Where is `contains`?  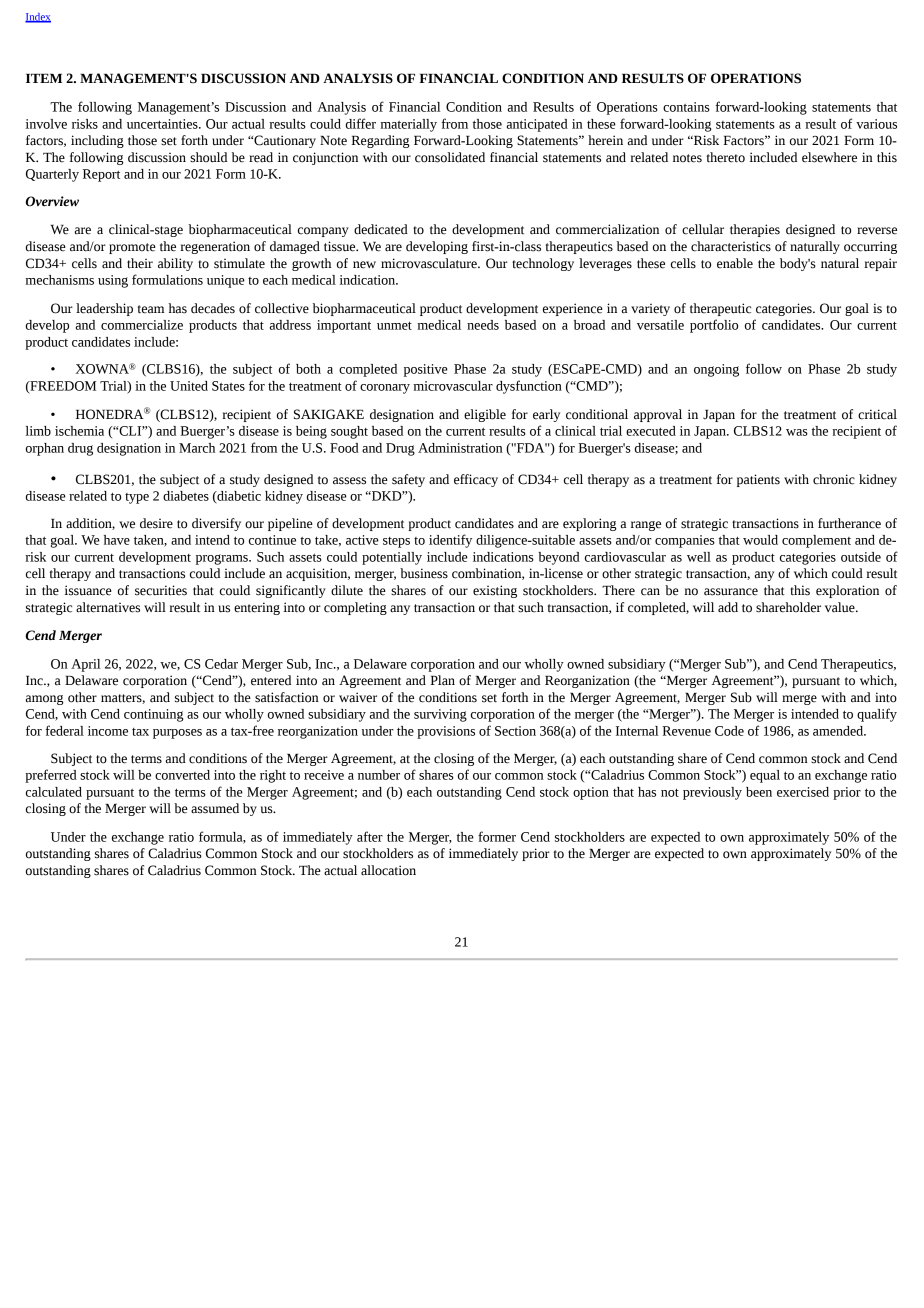 contains is located at coordinates (686, 107).
